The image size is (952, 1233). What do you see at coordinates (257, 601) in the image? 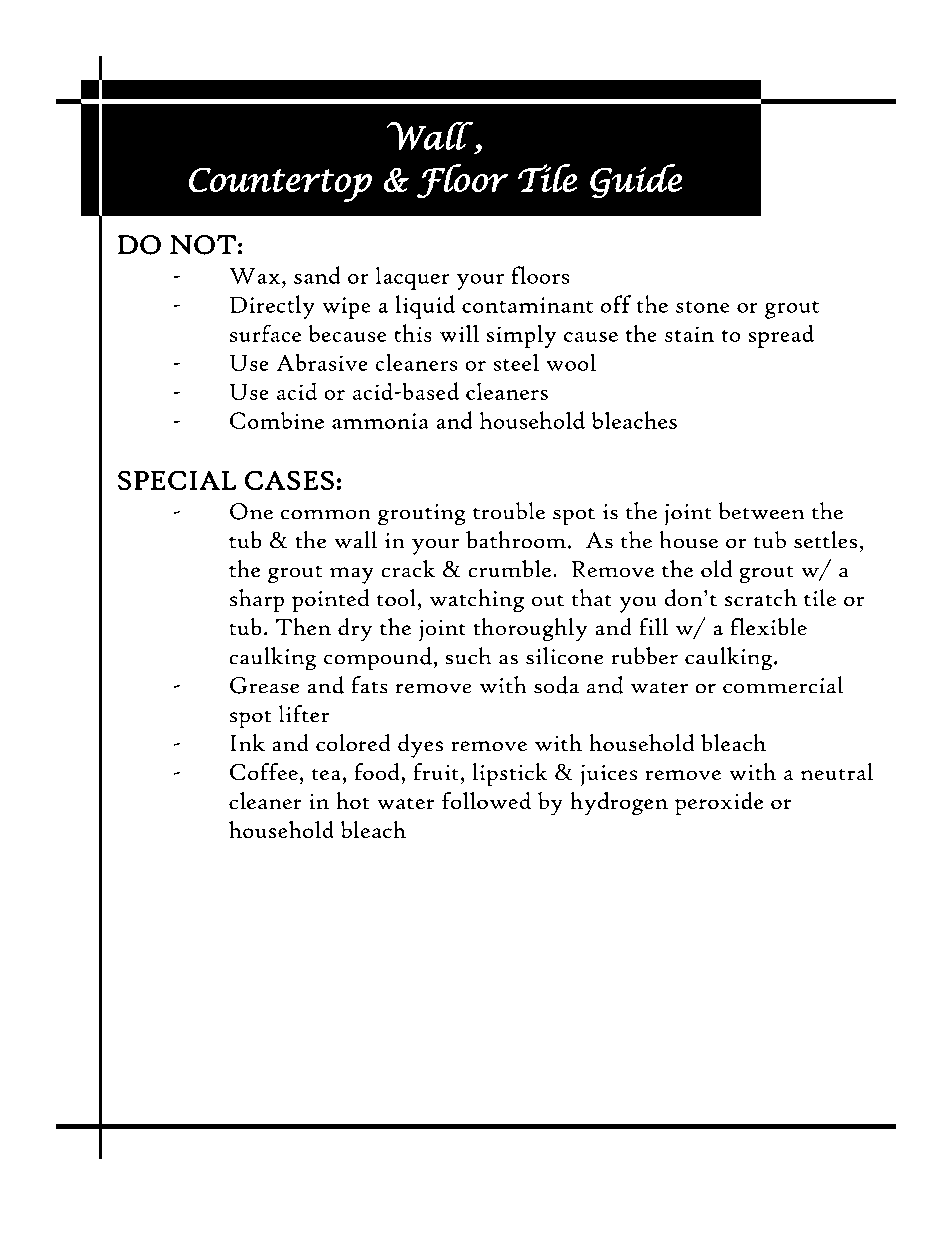
I see `sharp` at bounding box center [257, 601].
